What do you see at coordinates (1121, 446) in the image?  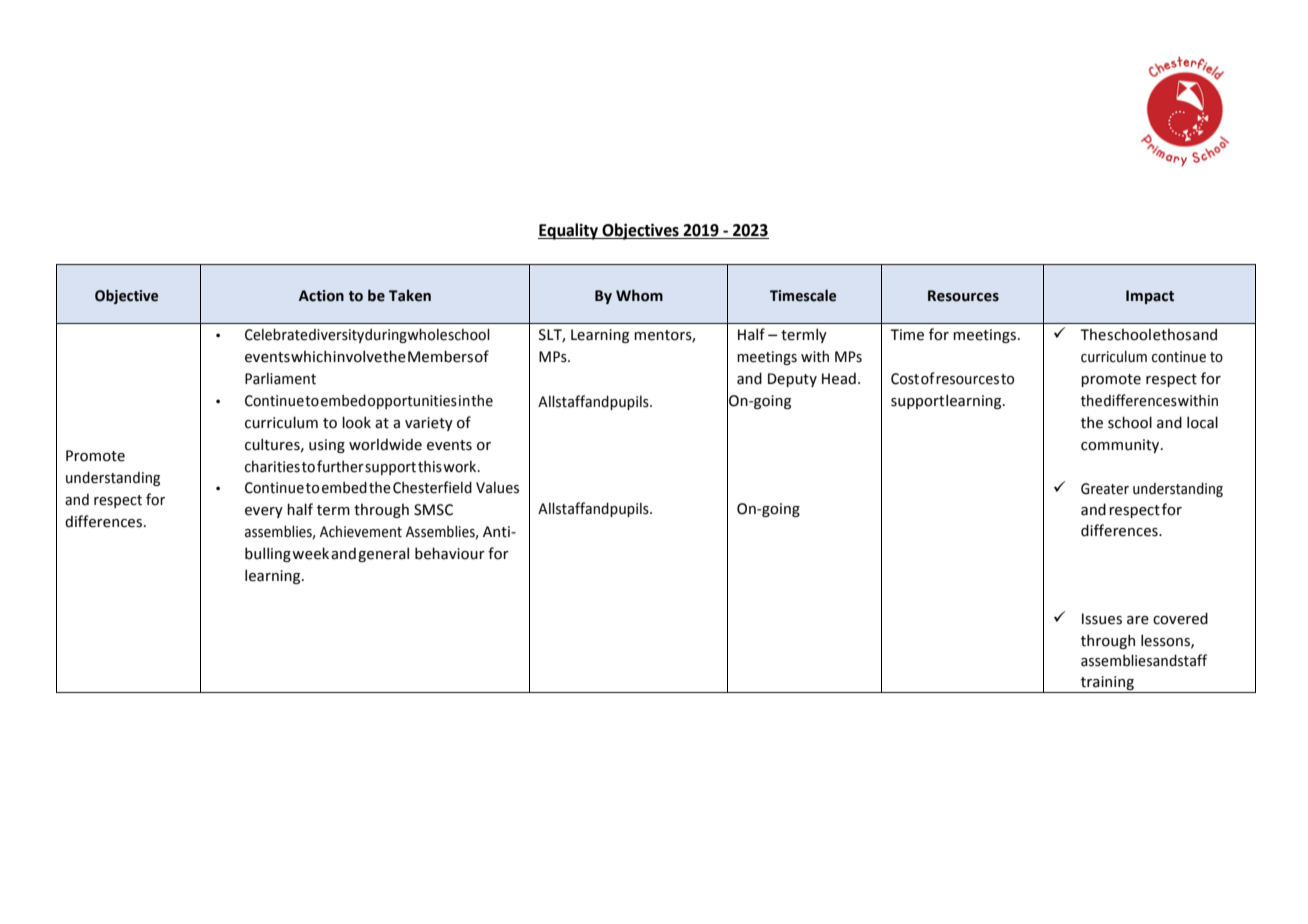 I see `community` at bounding box center [1121, 446].
